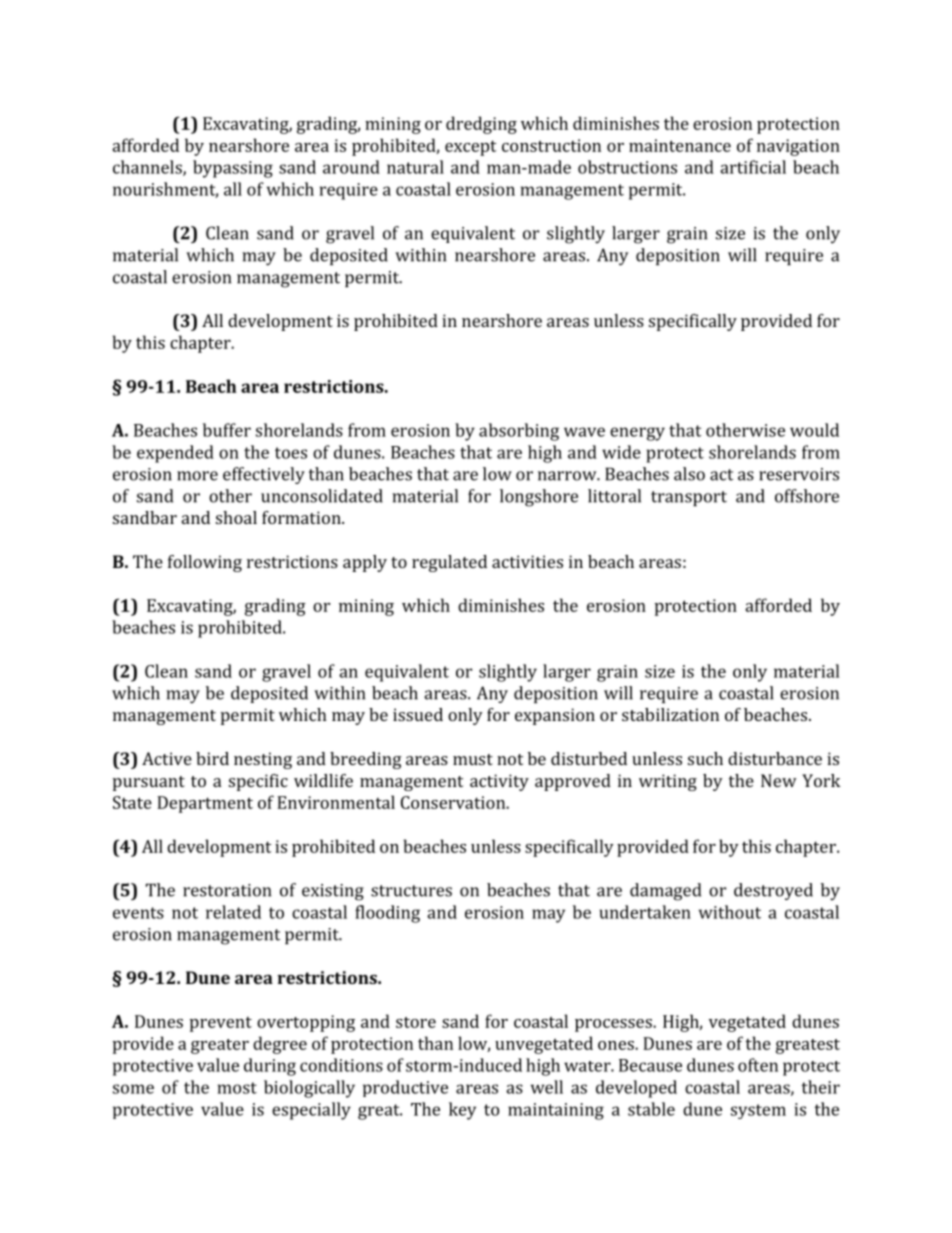  Describe the element at coordinates (670, 714) in the screenshot. I see `stabilization` at that location.
